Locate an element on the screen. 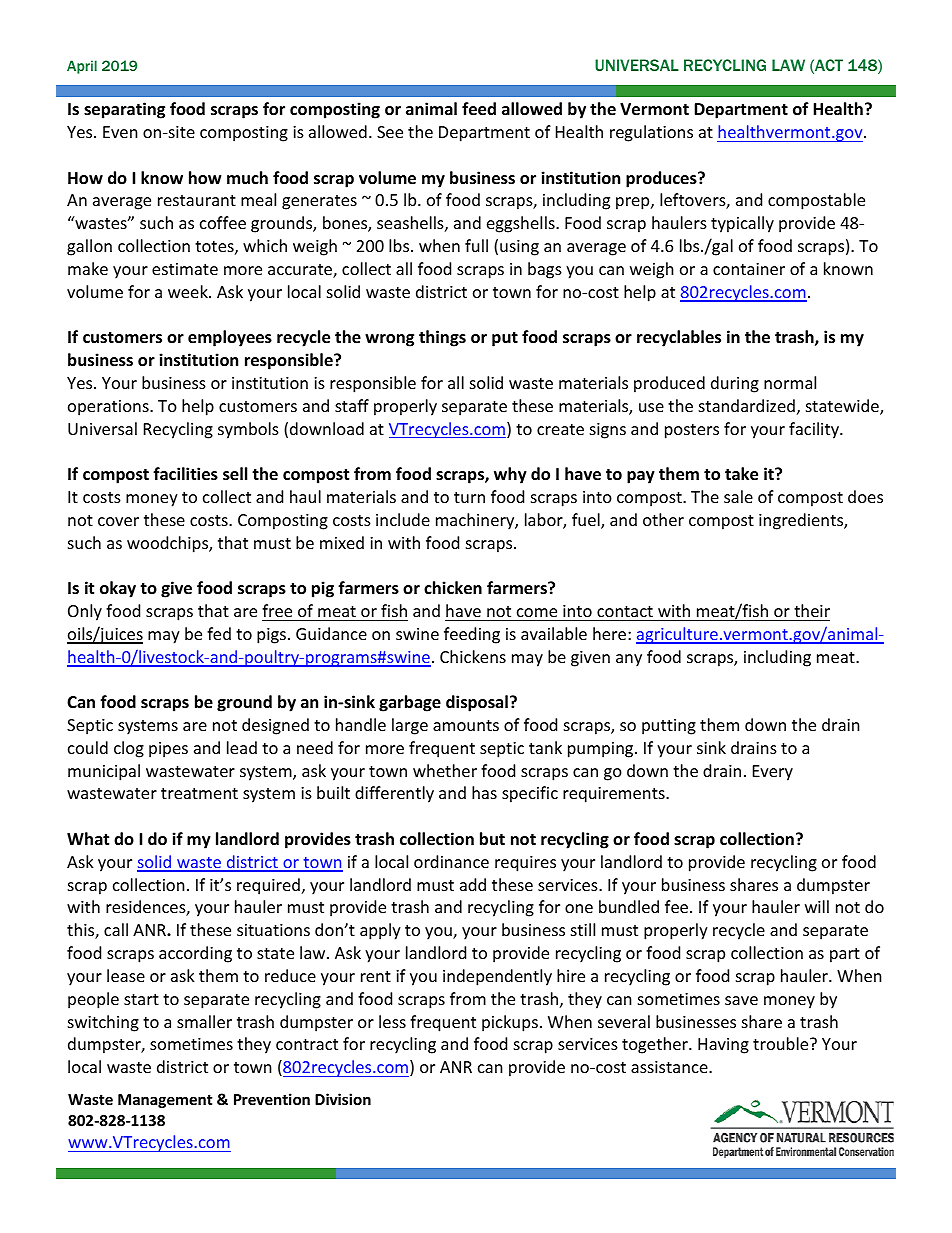 The image size is (952, 1233). separating is located at coordinates (124, 110).
